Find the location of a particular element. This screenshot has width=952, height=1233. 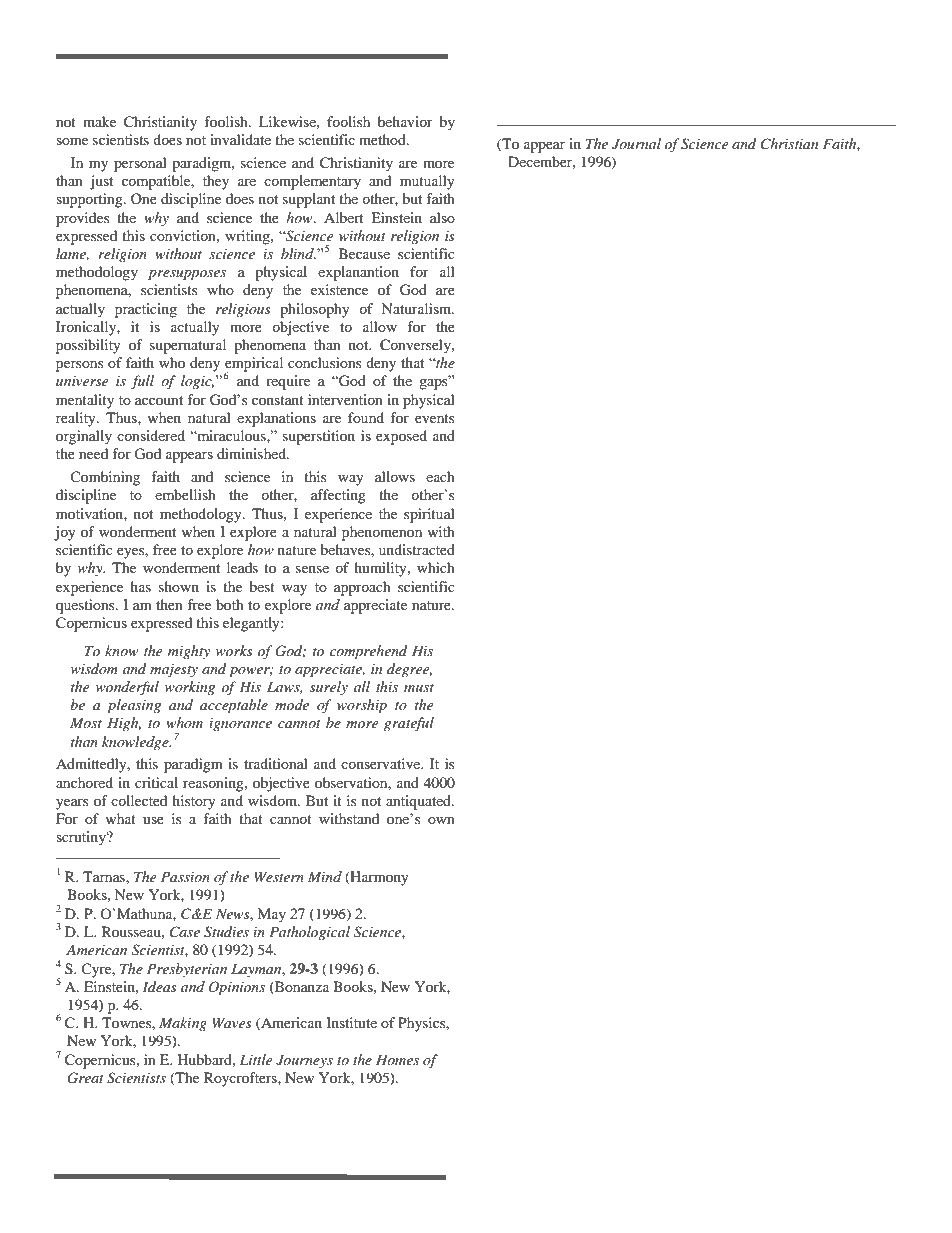

superstition is located at coordinates (319, 437).
